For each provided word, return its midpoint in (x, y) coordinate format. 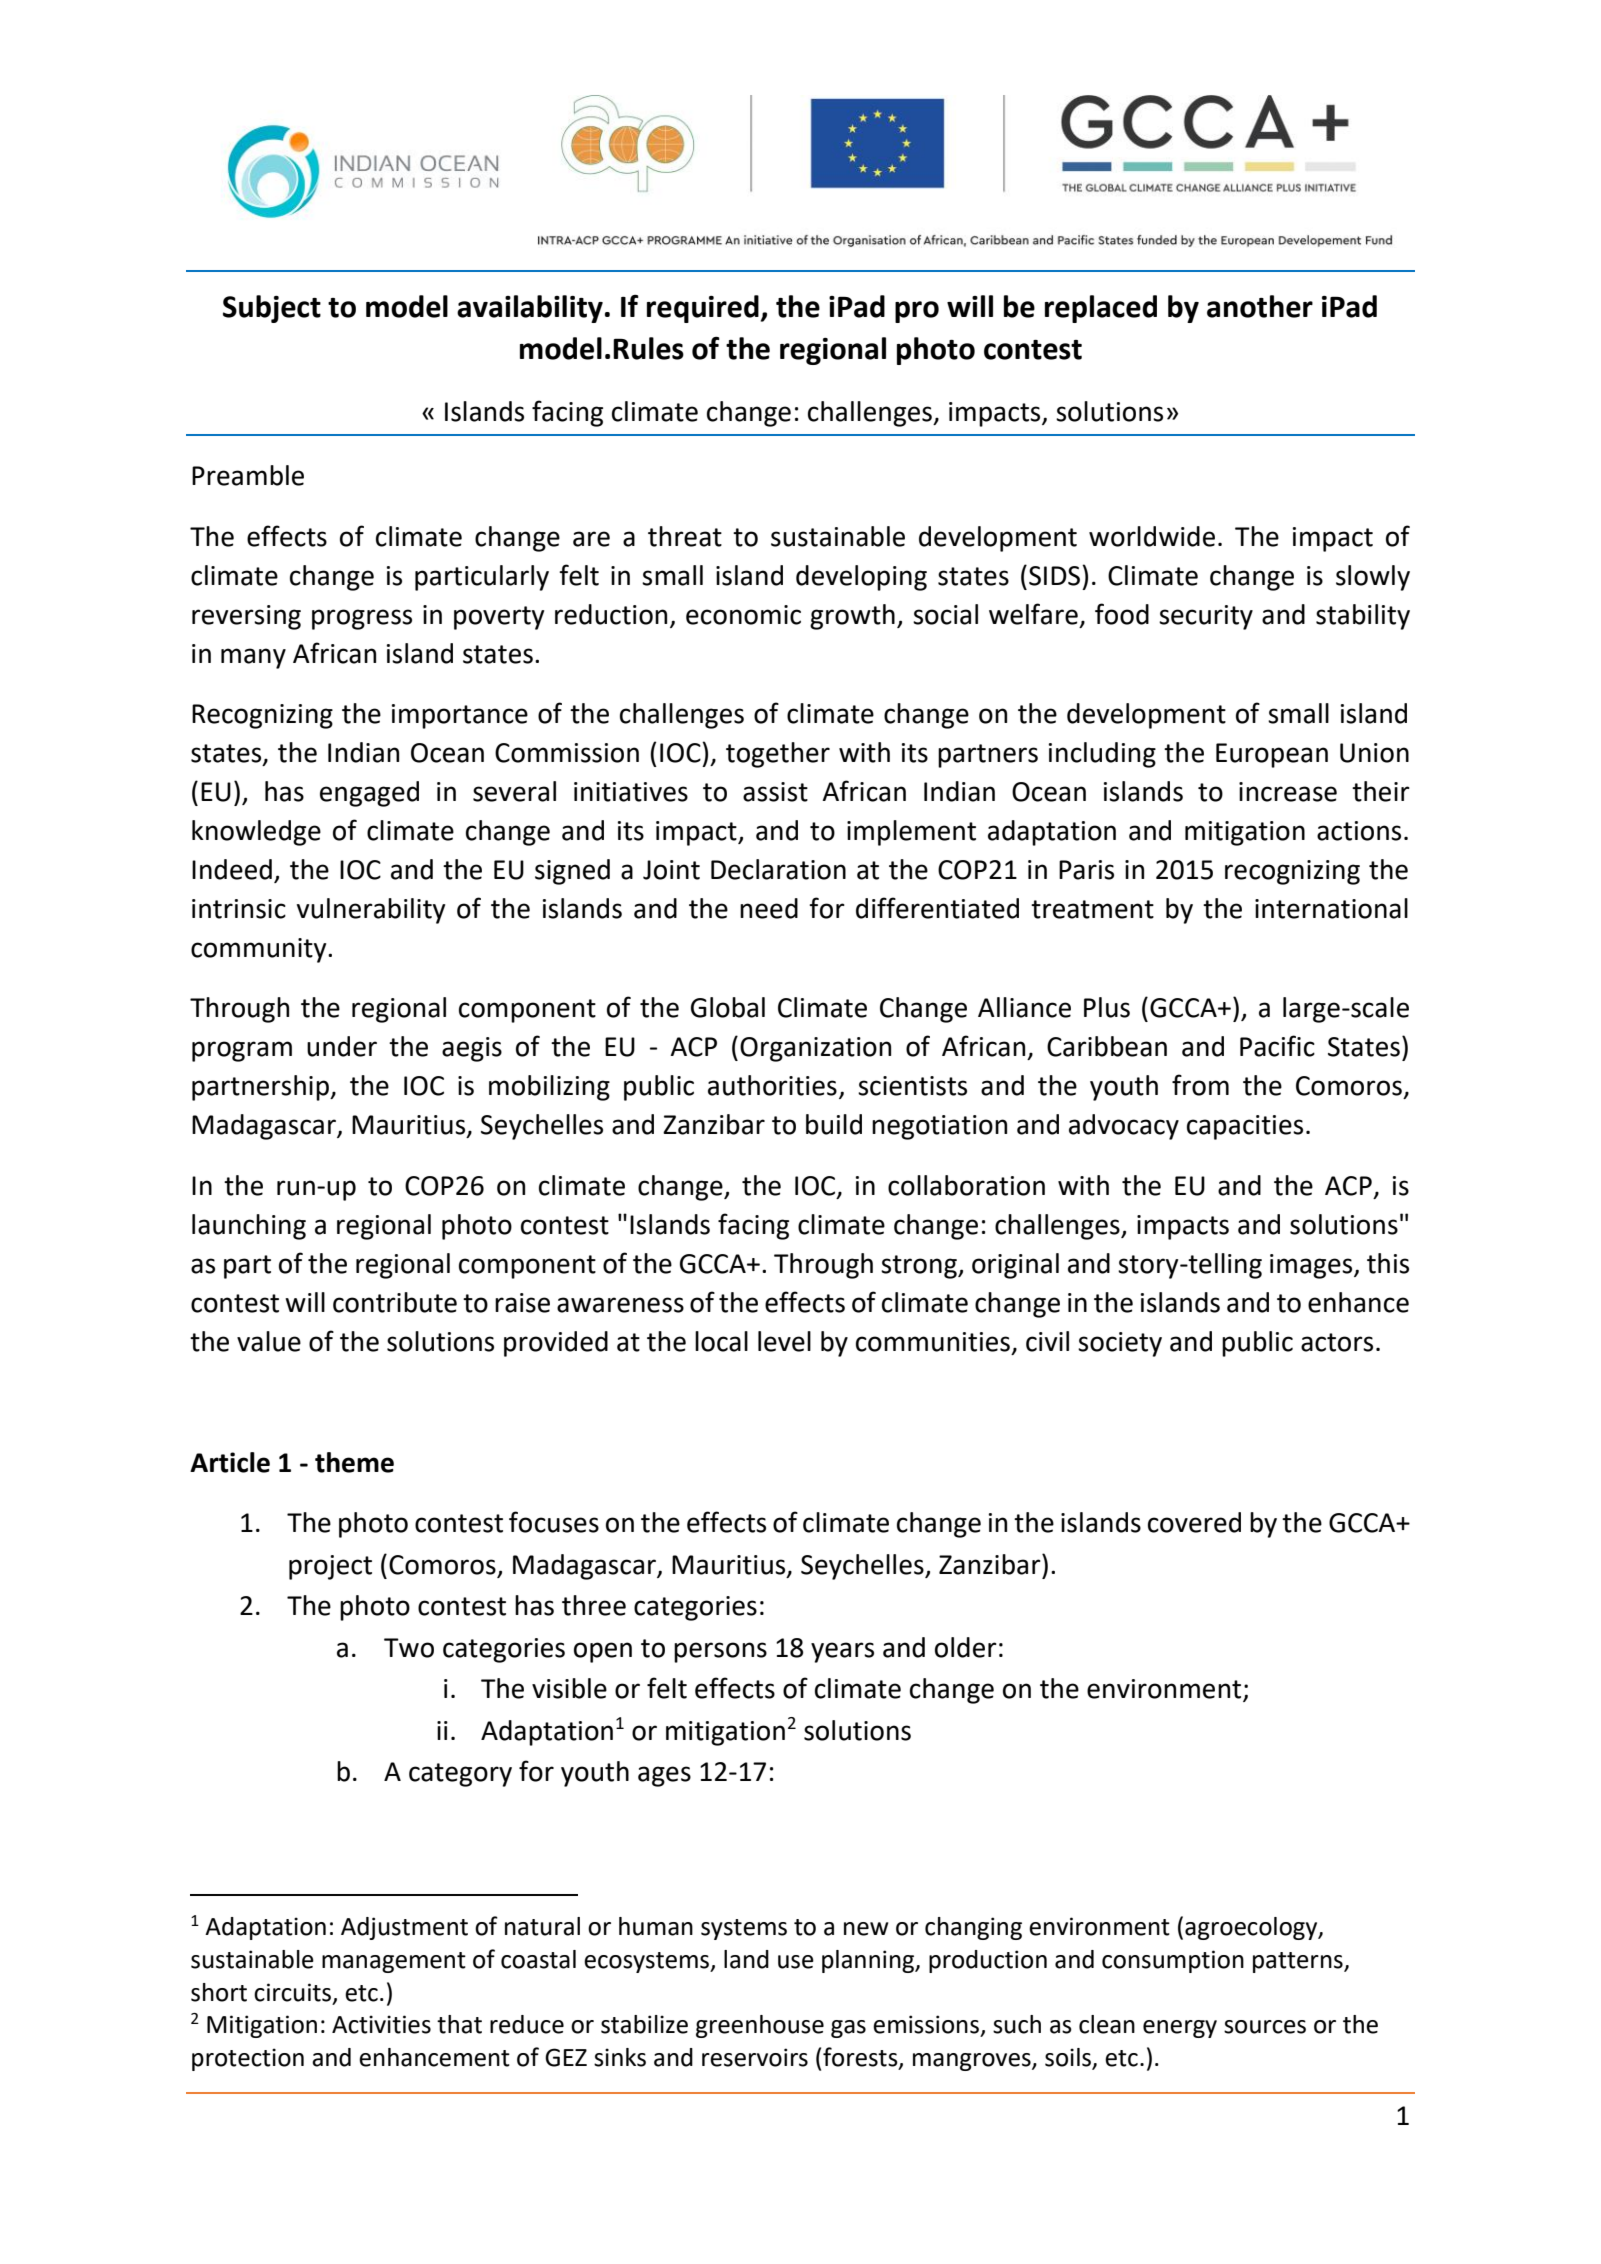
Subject (272, 309)
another (1260, 306)
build (834, 1124)
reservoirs (755, 2057)
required (704, 309)
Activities (381, 2024)
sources (1265, 2027)
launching (249, 1227)
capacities (1245, 1127)
